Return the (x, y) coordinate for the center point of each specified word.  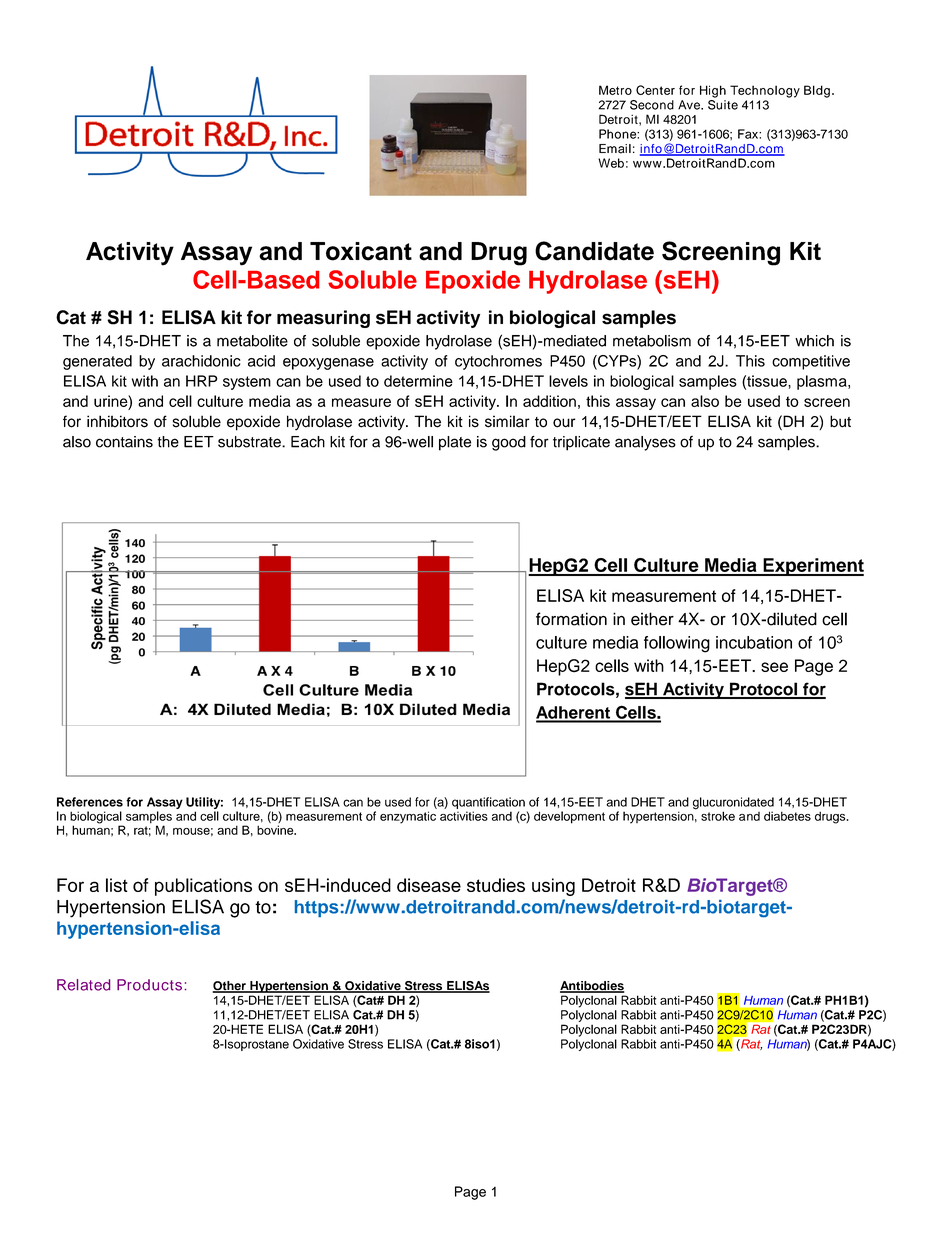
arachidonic (201, 361)
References (90, 802)
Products (149, 985)
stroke (718, 816)
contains (124, 442)
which (814, 341)
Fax (749, 134)
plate (455, 443)
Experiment (812, 567)
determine (418, 381)
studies (496, 885)
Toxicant (361, 251)
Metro (615, 90)
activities (464, 816)
